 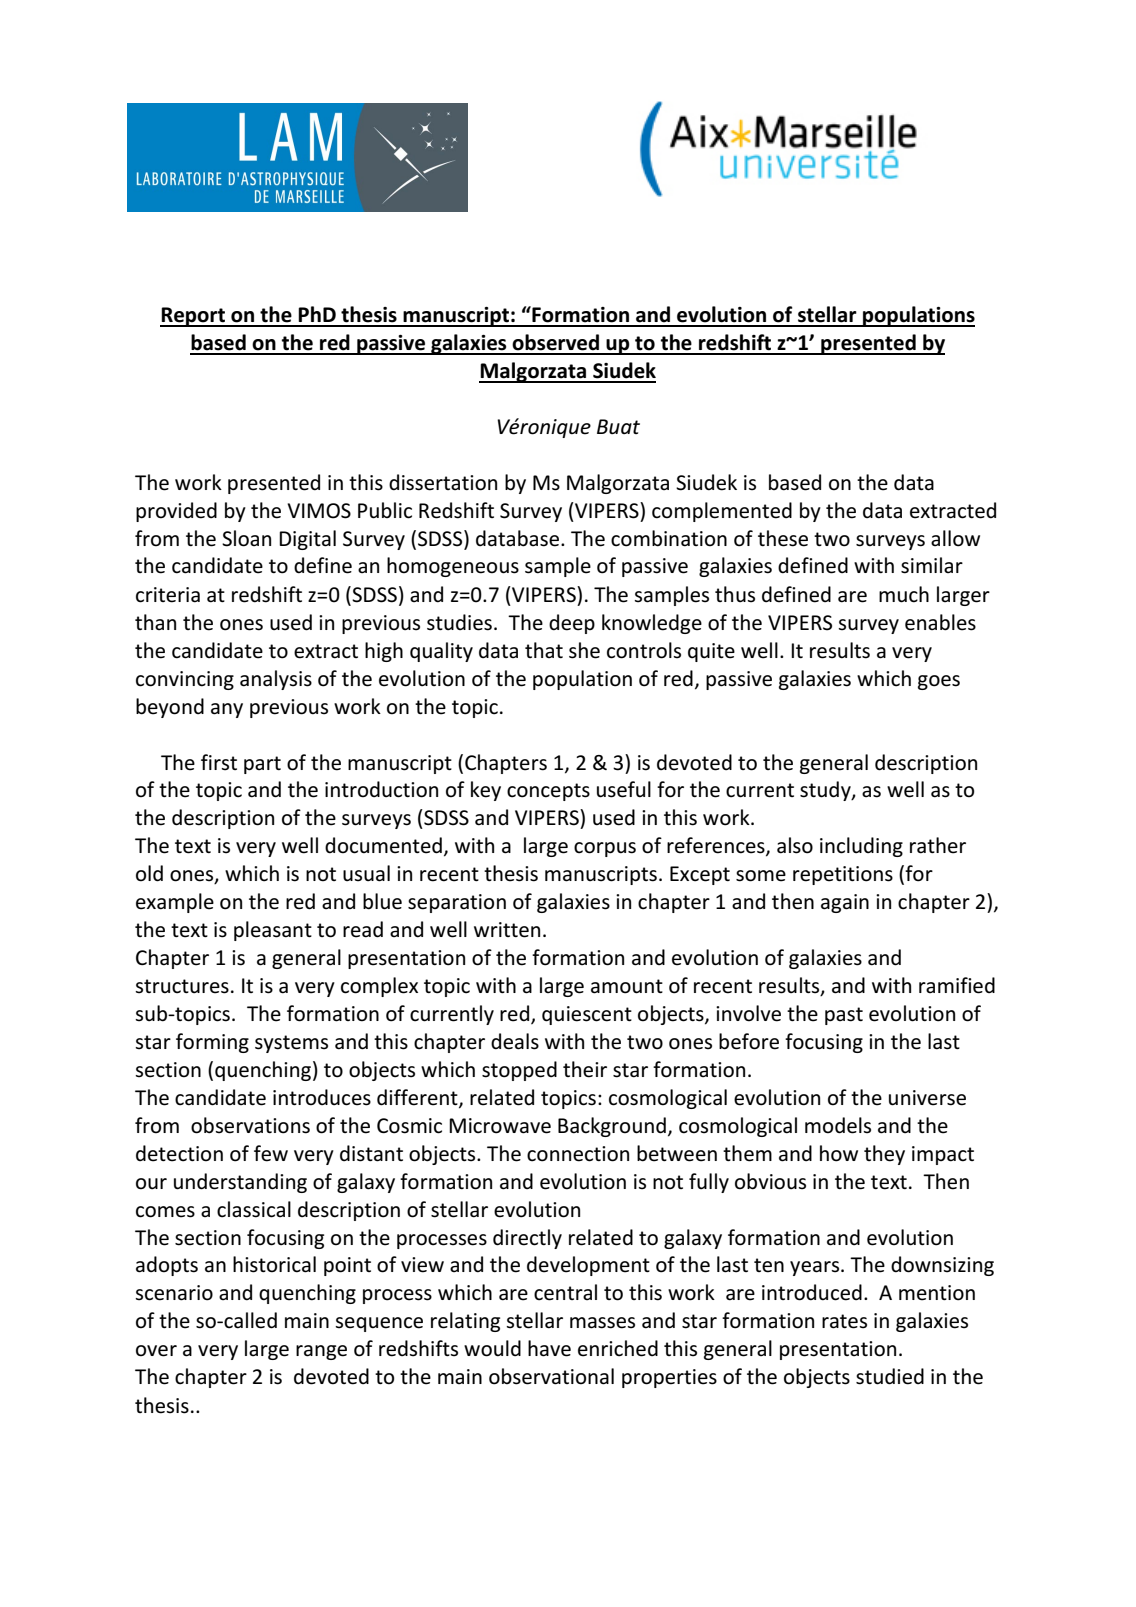 I want to click on Buat, so click(x=618, y=426).
